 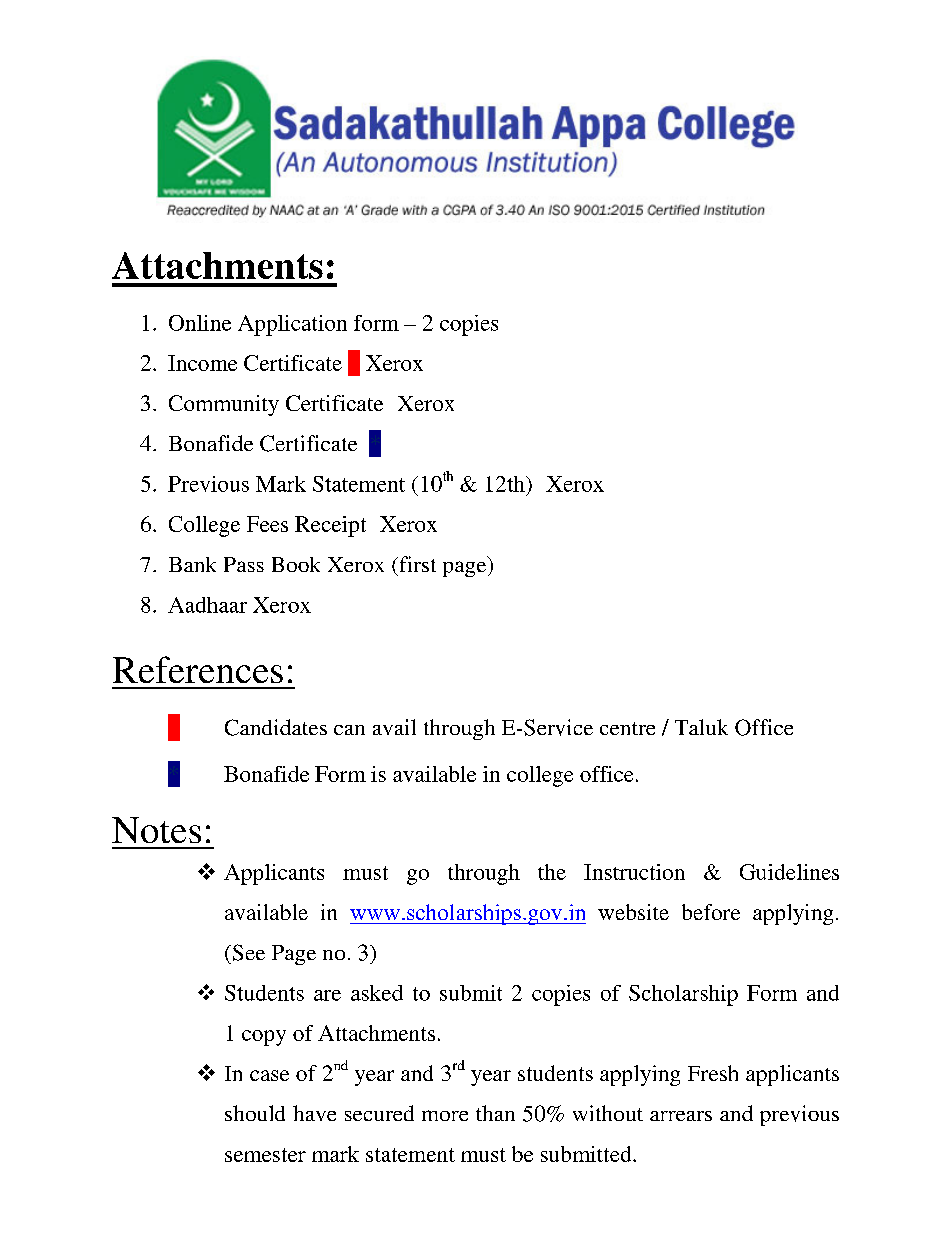 What do you see at coordinates (416, 564) in the image?
I see `first` at bounding box center [416, 564].
